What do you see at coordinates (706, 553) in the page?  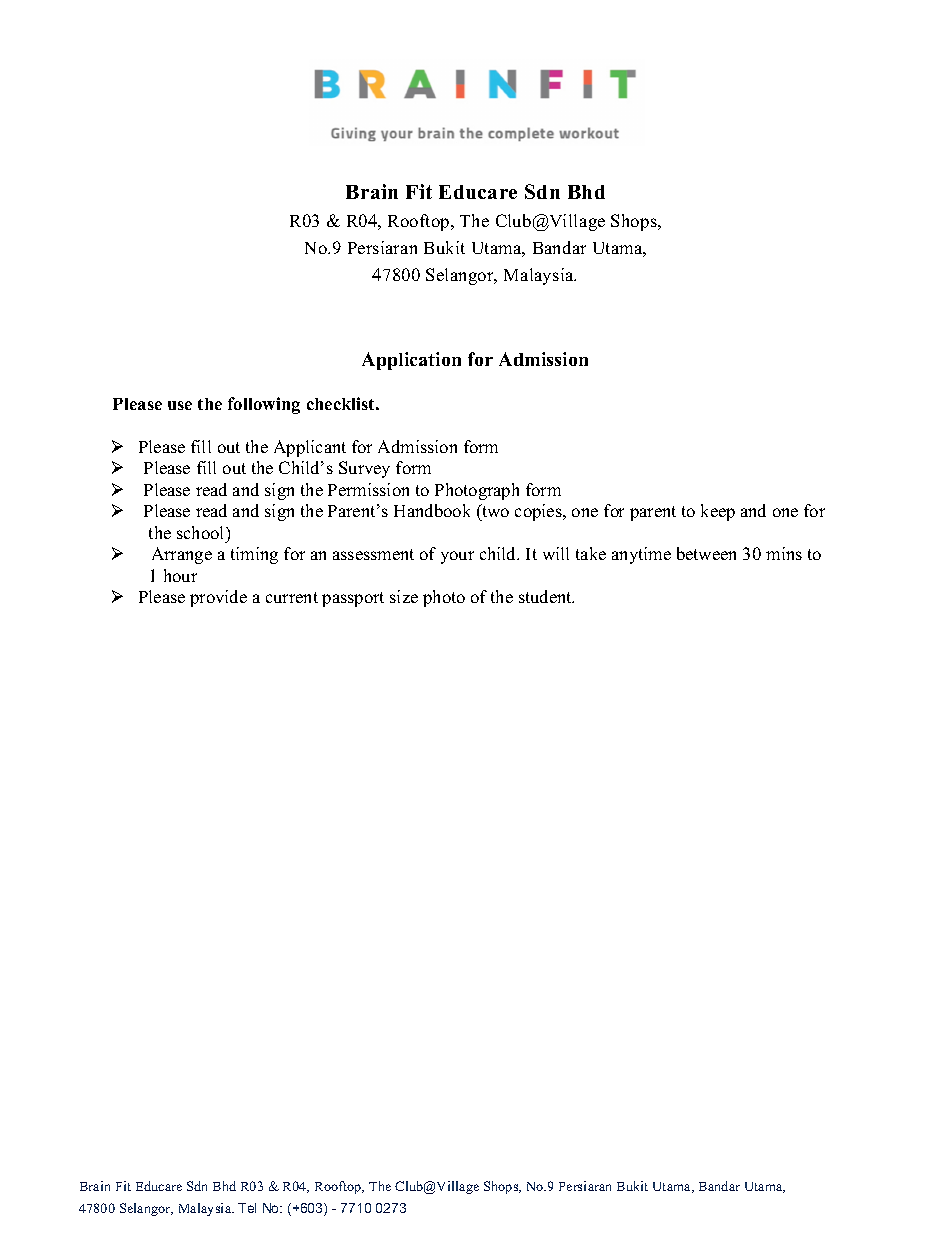 I see `between` at bounding box center [706, 553].
